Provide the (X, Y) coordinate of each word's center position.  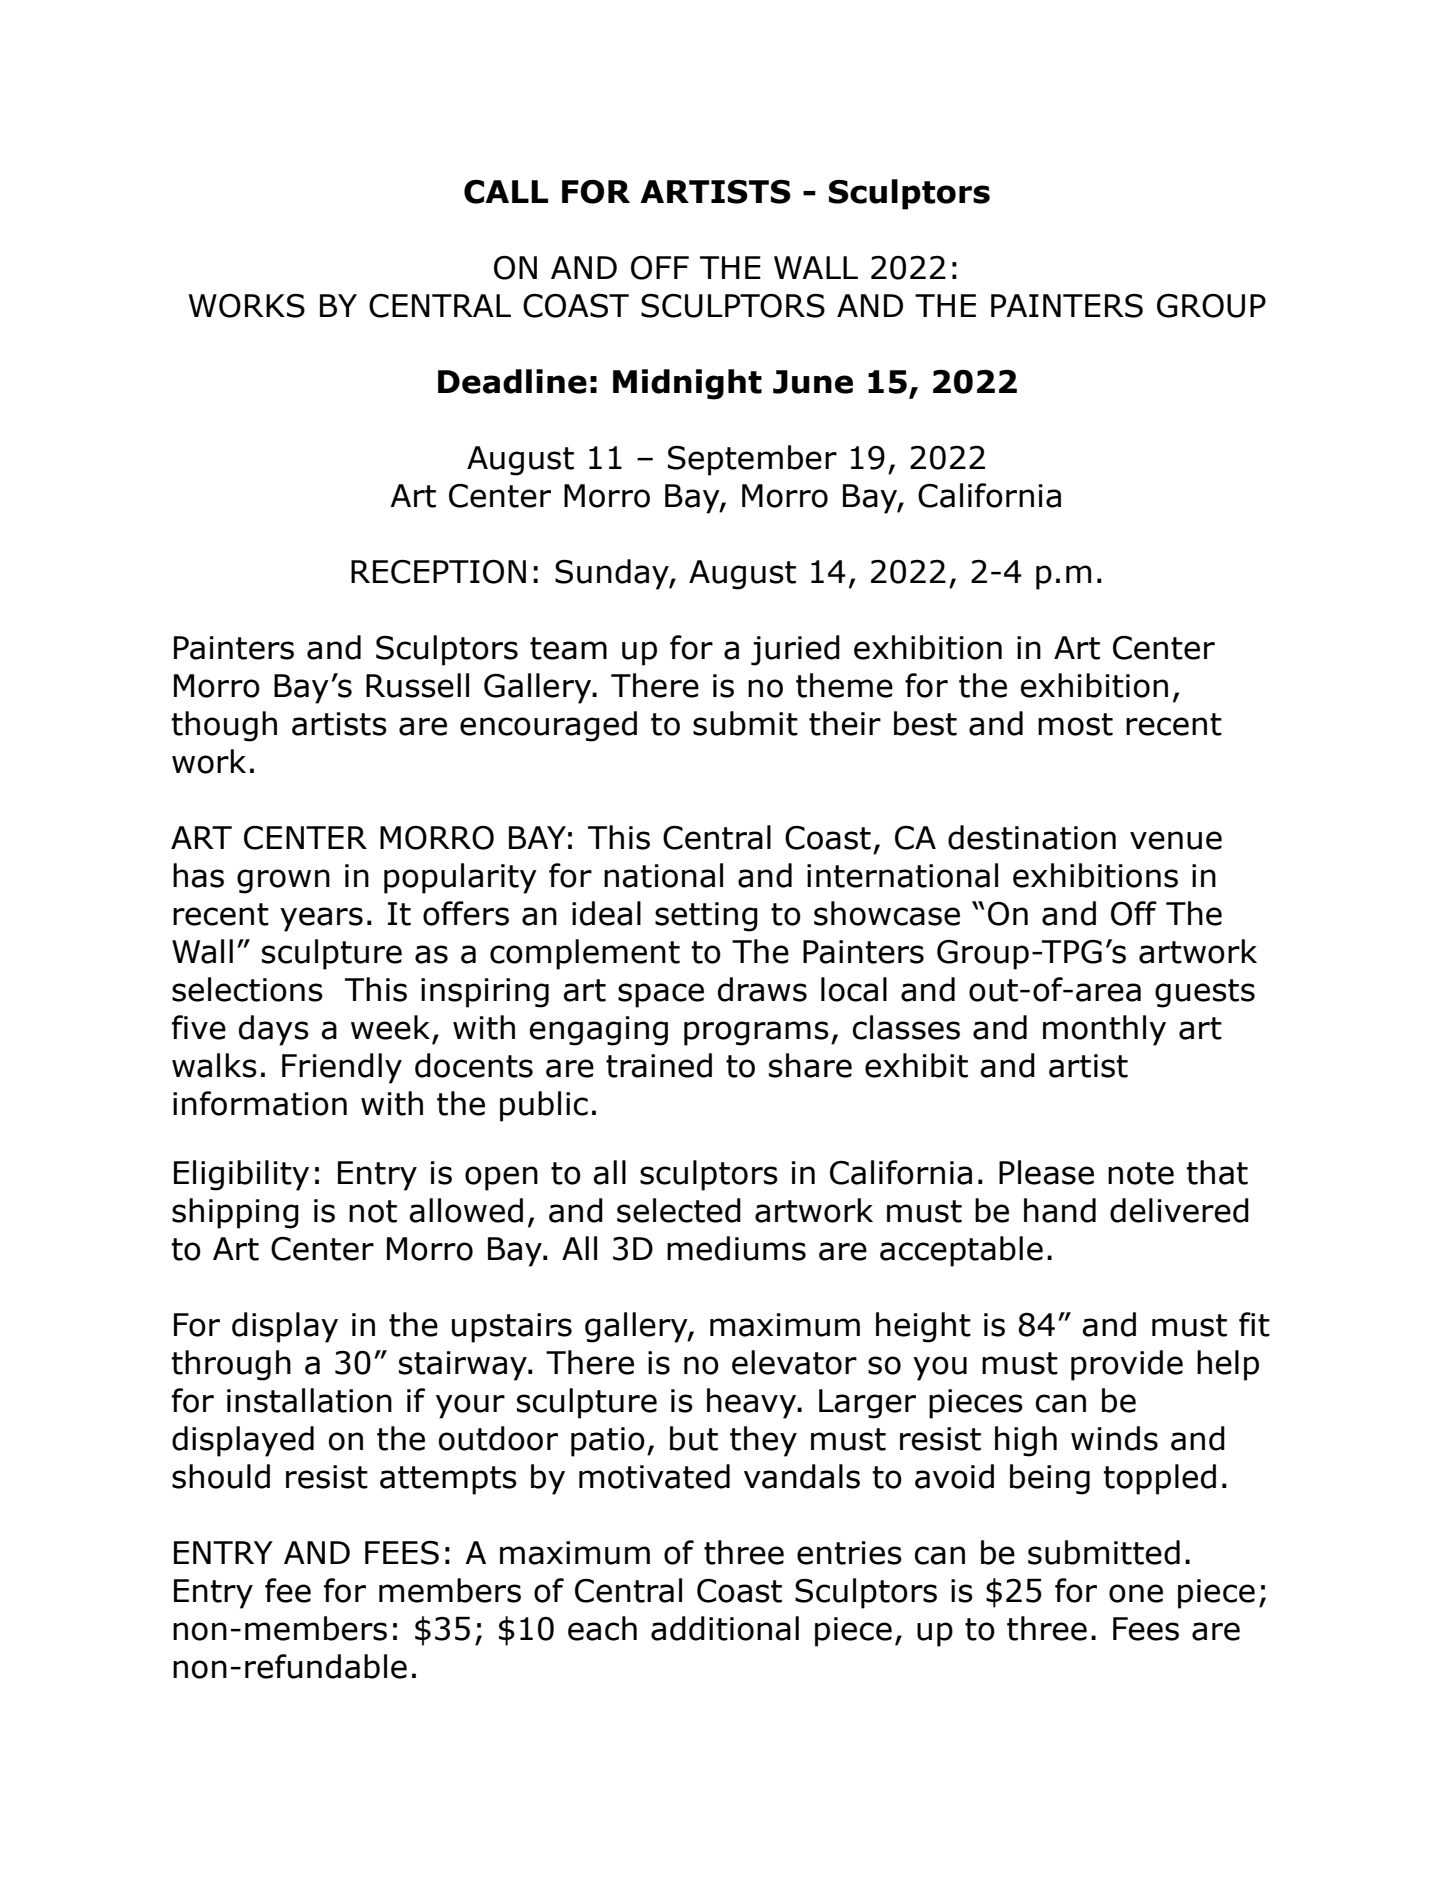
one (1136, 1593)
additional (725, 1628)
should (221, 1476)
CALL (506, 192)
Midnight (687, 384)
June (813, 382)
